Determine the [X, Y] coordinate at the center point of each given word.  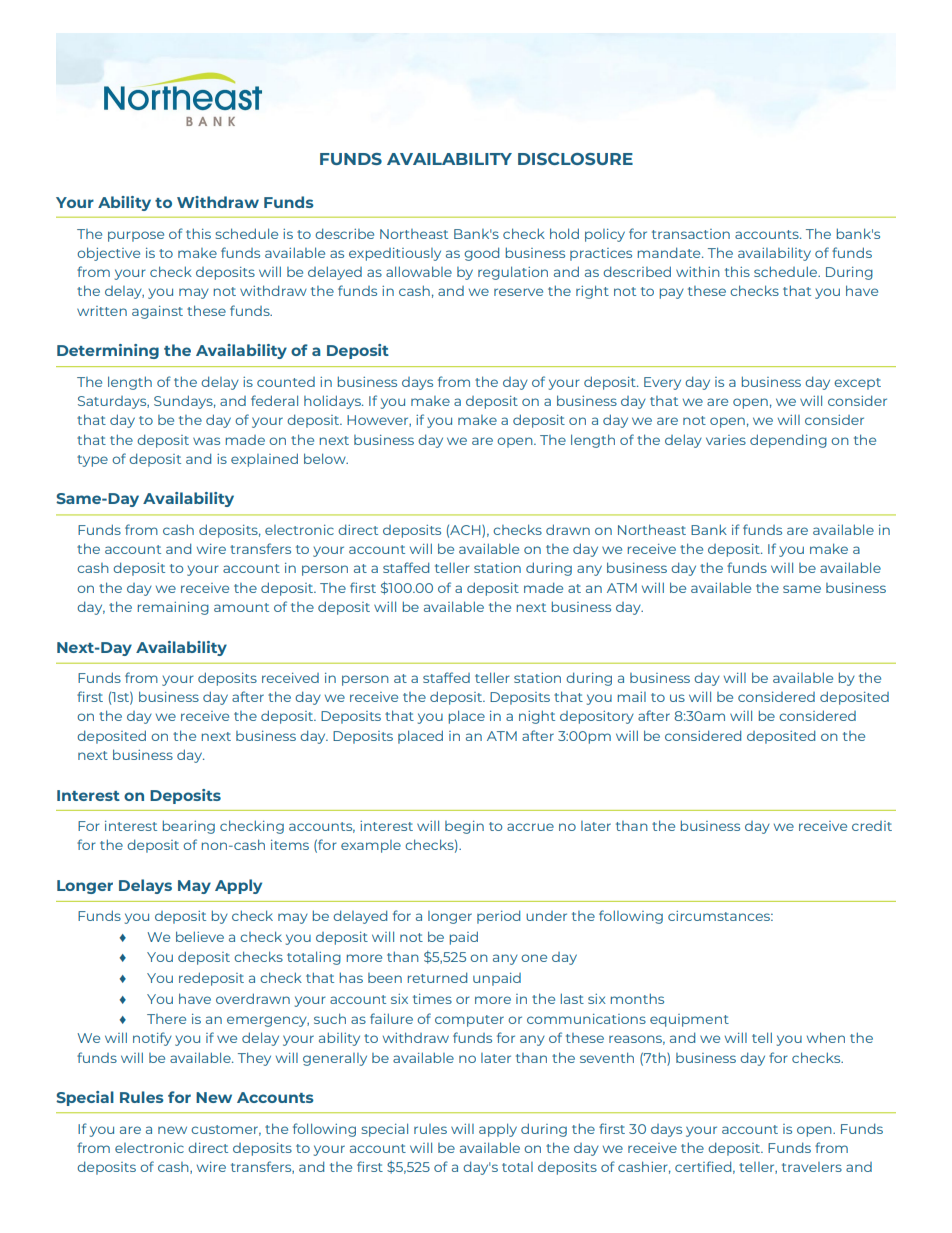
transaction [691, 234]
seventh [607, 1057]
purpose [136, 236]
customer [226, 1130]
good [481, 254]
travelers [812, 1167]
